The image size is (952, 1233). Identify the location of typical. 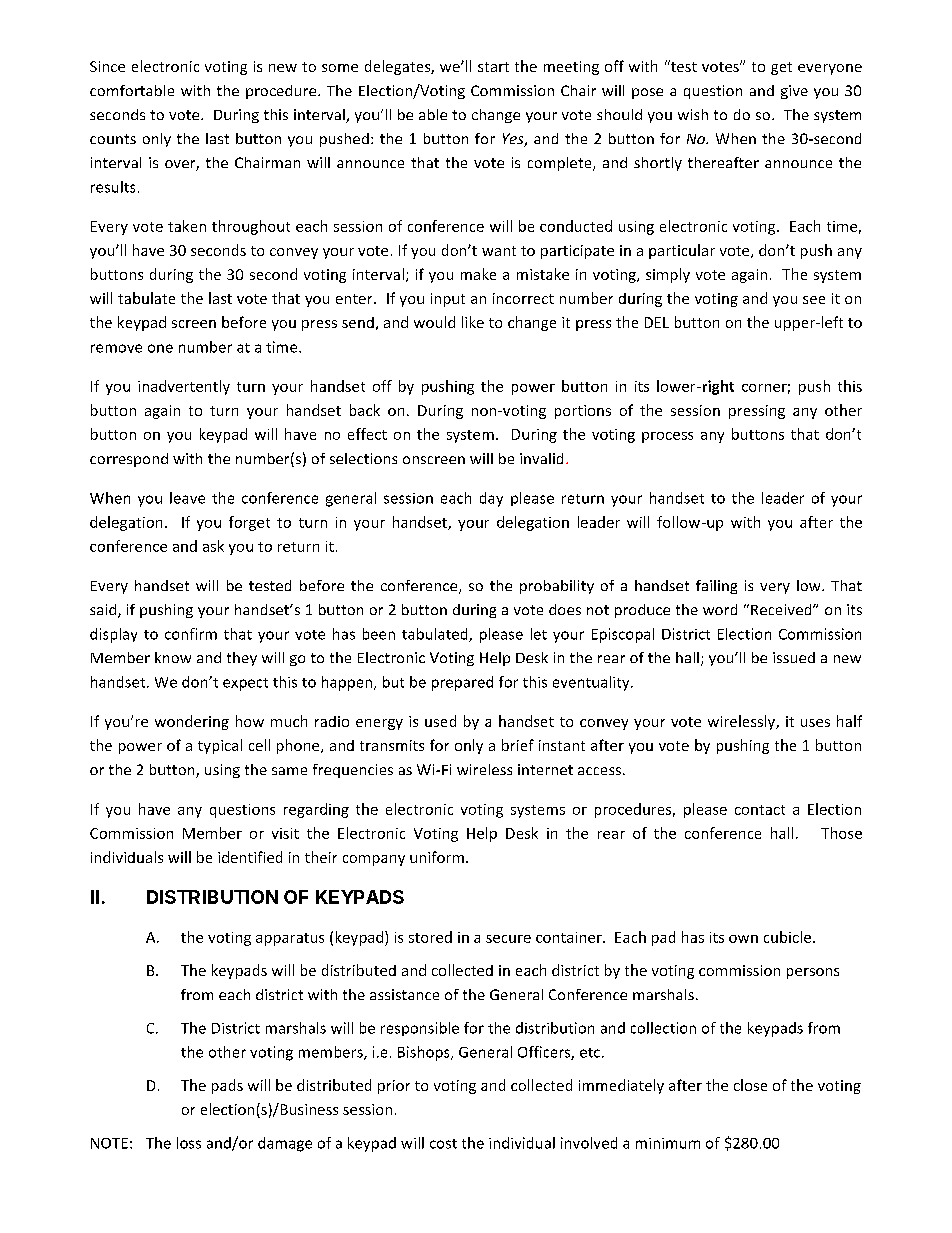
(220, 746).
